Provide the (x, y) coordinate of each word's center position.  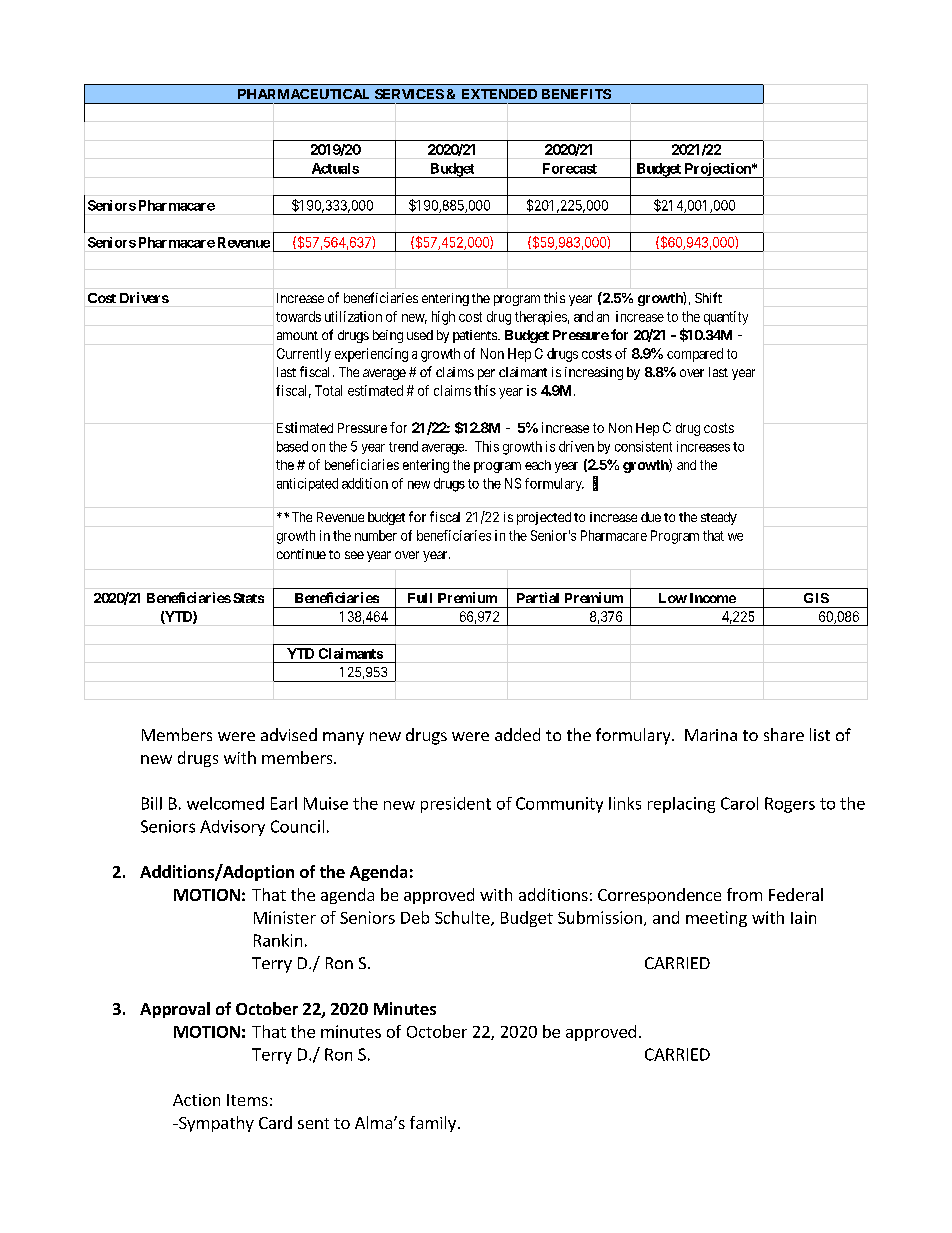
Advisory (232, 828)
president (456, 805)
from (744, 894)
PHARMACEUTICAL (303, 94)
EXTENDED (499, 94)
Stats (248, 598)
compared (695, 355)
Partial (538, 597)
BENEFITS (576, 94)
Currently (304, 355)
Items (247, 1100)
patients (476, 336)
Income (713, 598)
